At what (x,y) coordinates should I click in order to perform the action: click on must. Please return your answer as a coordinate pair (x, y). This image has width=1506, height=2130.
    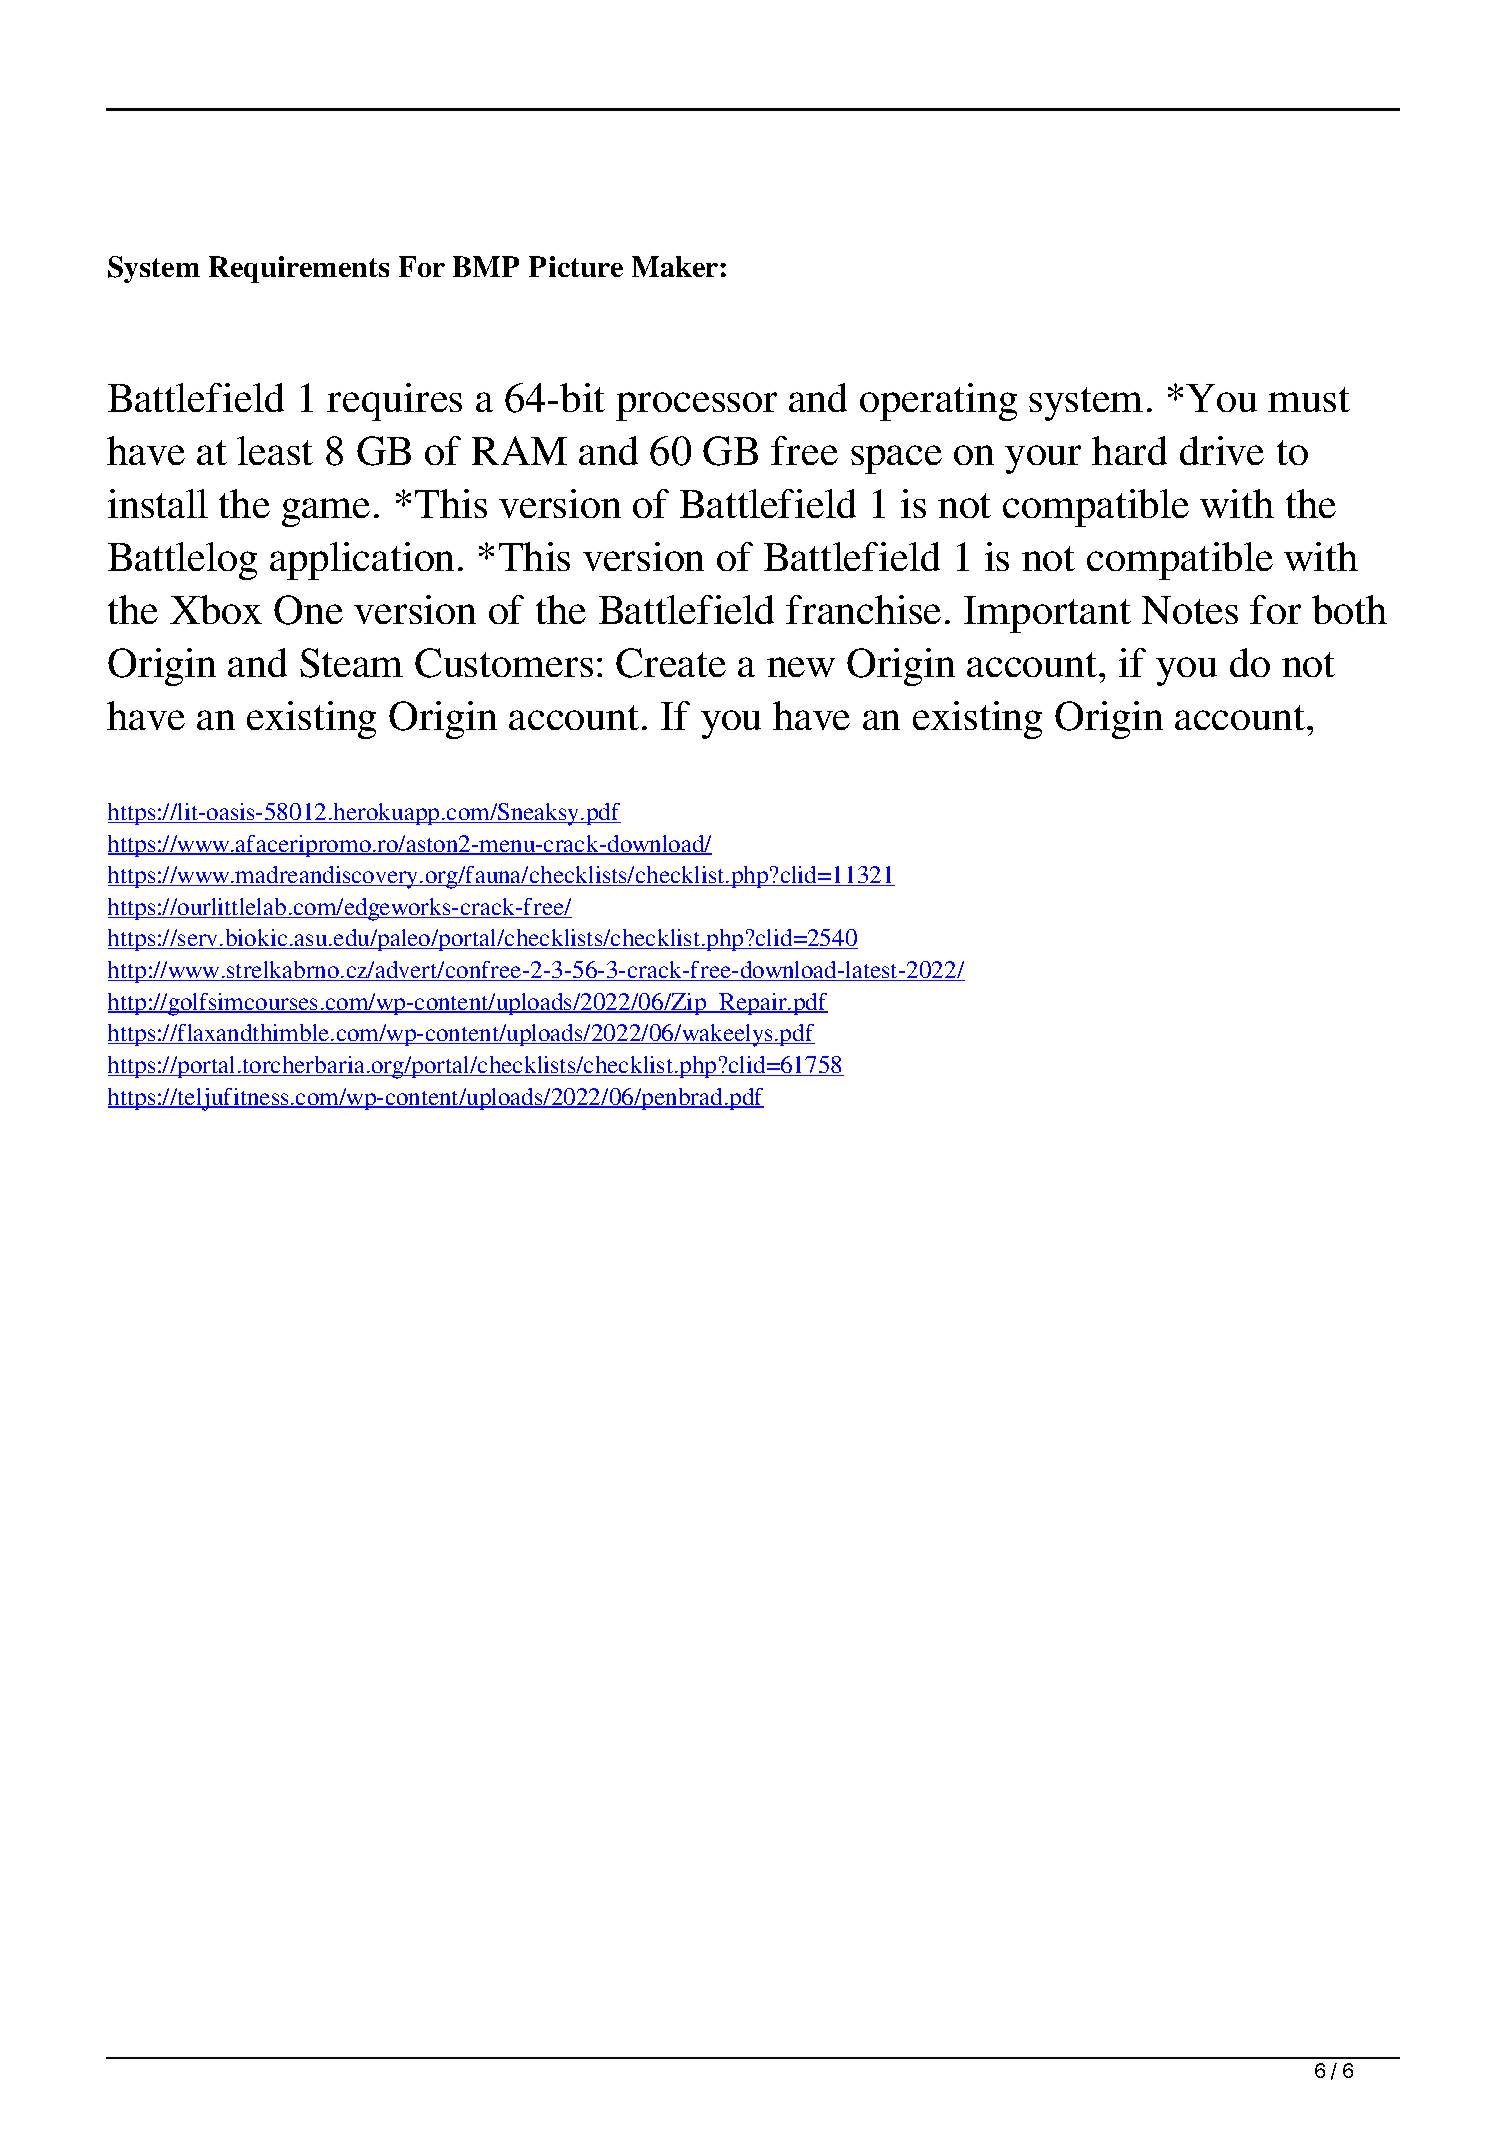
    Looking at the image, I should click on (1309, 399).
